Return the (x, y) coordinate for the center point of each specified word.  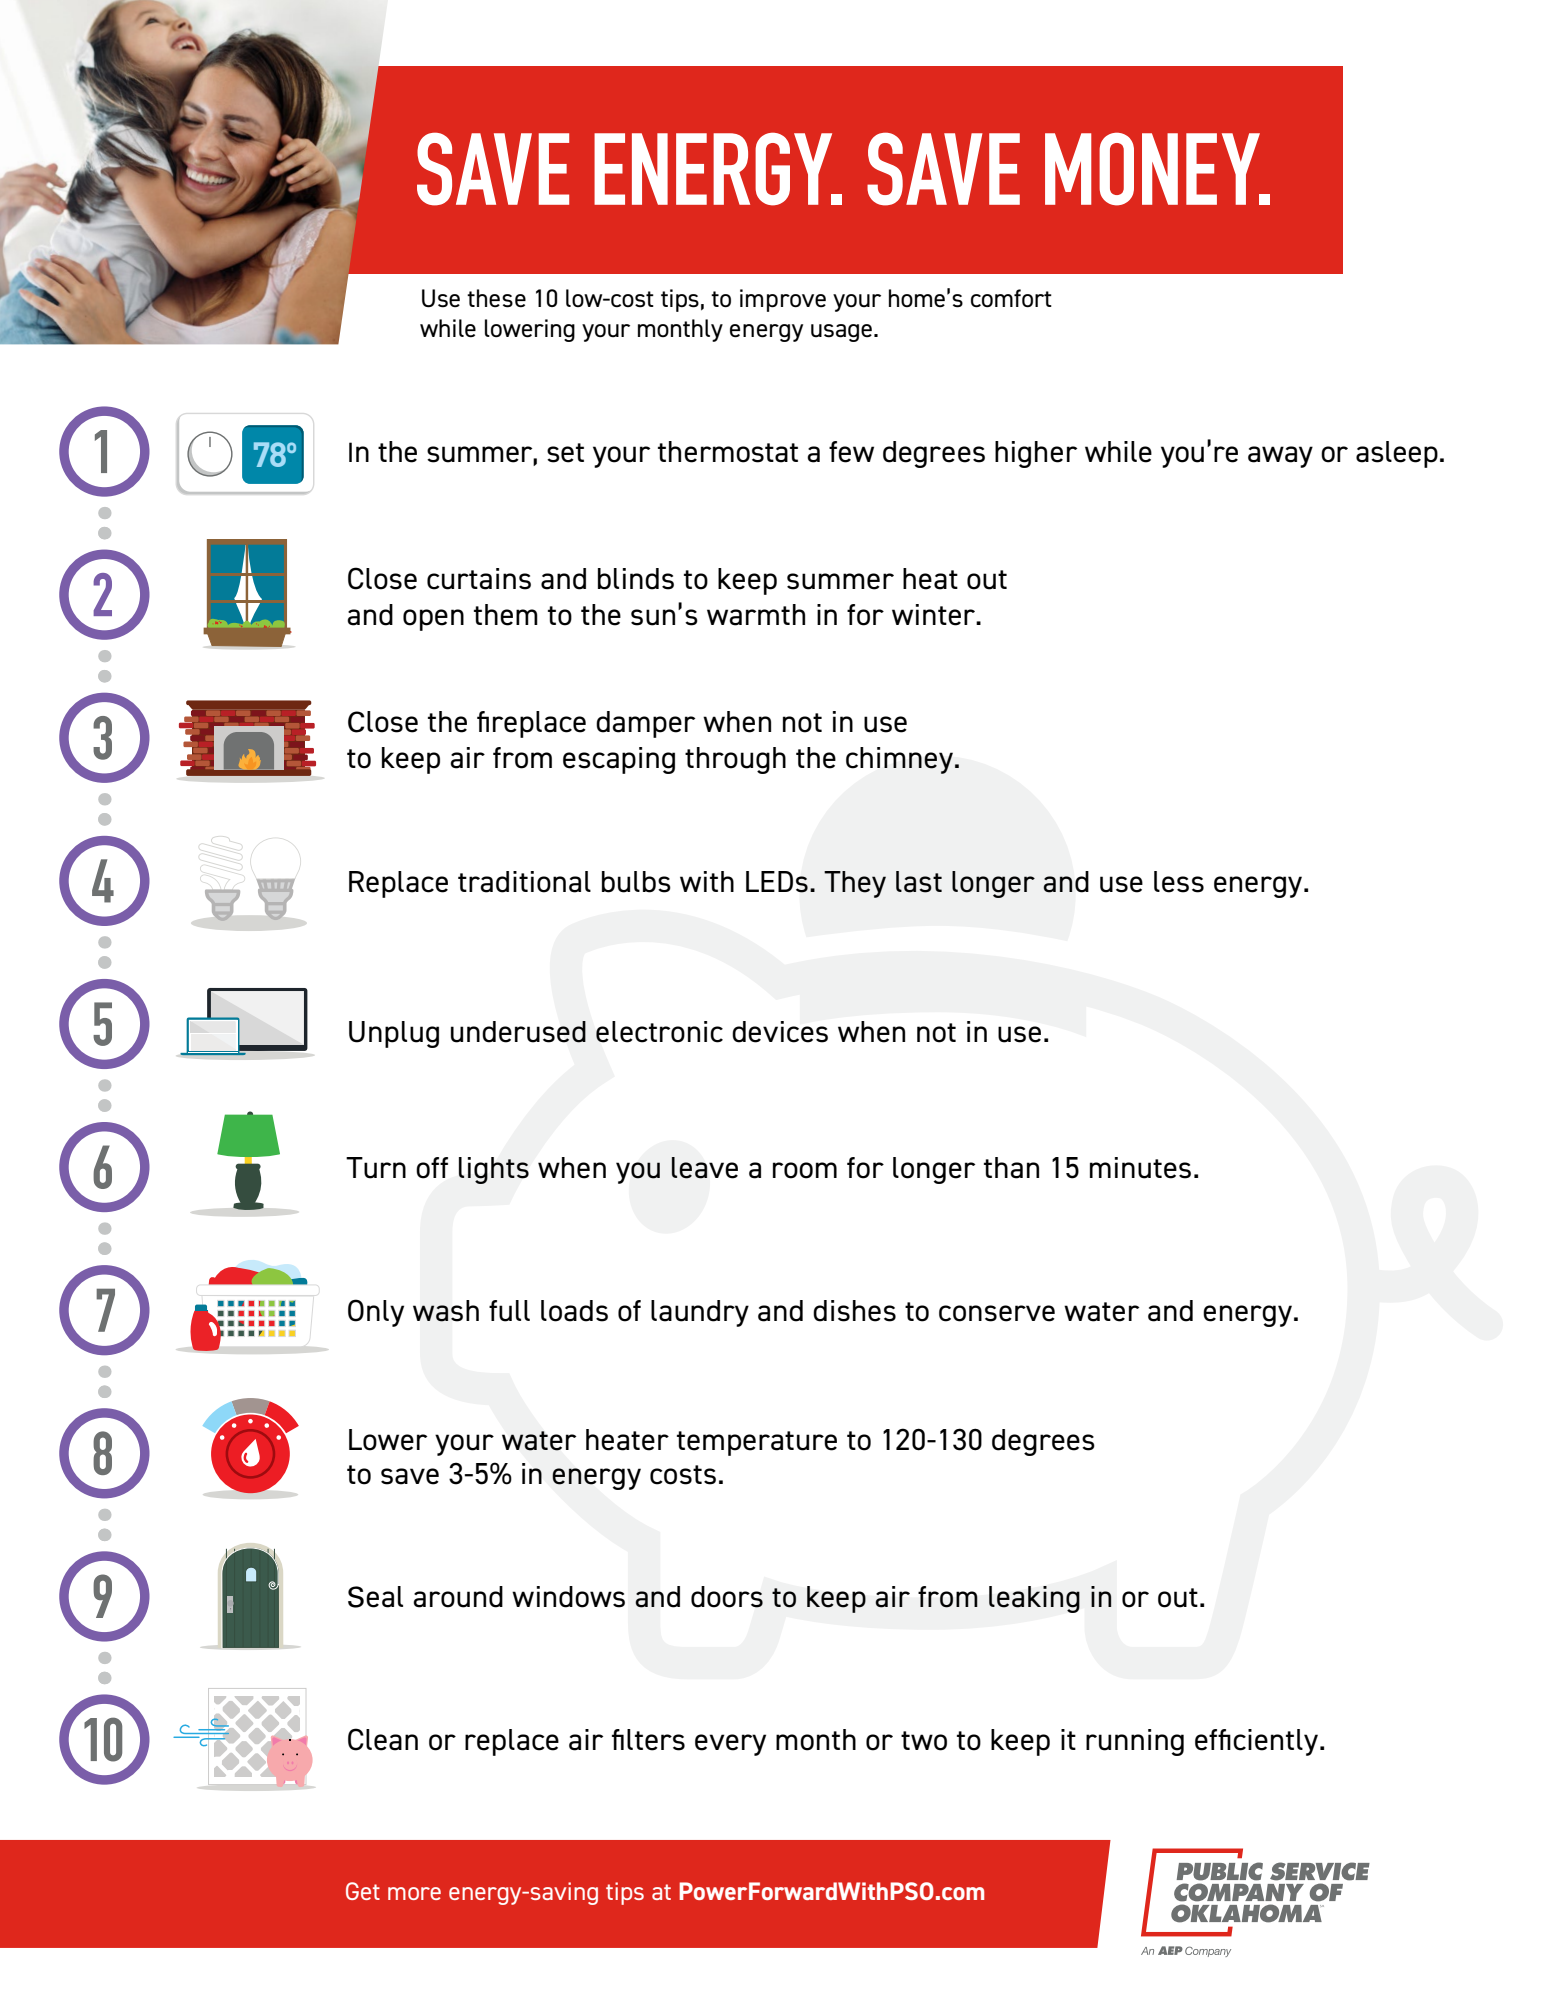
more (414, 1893)
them (506, 615)
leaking (1034, 1599)
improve (783, 300)
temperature (757, 1443)
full (509, 1311)
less (1179, 882)
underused (518, 1032)
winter (935, 615)
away (1280, 457)
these (496, 298)
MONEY (1153, 169)
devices (780, 1032)
